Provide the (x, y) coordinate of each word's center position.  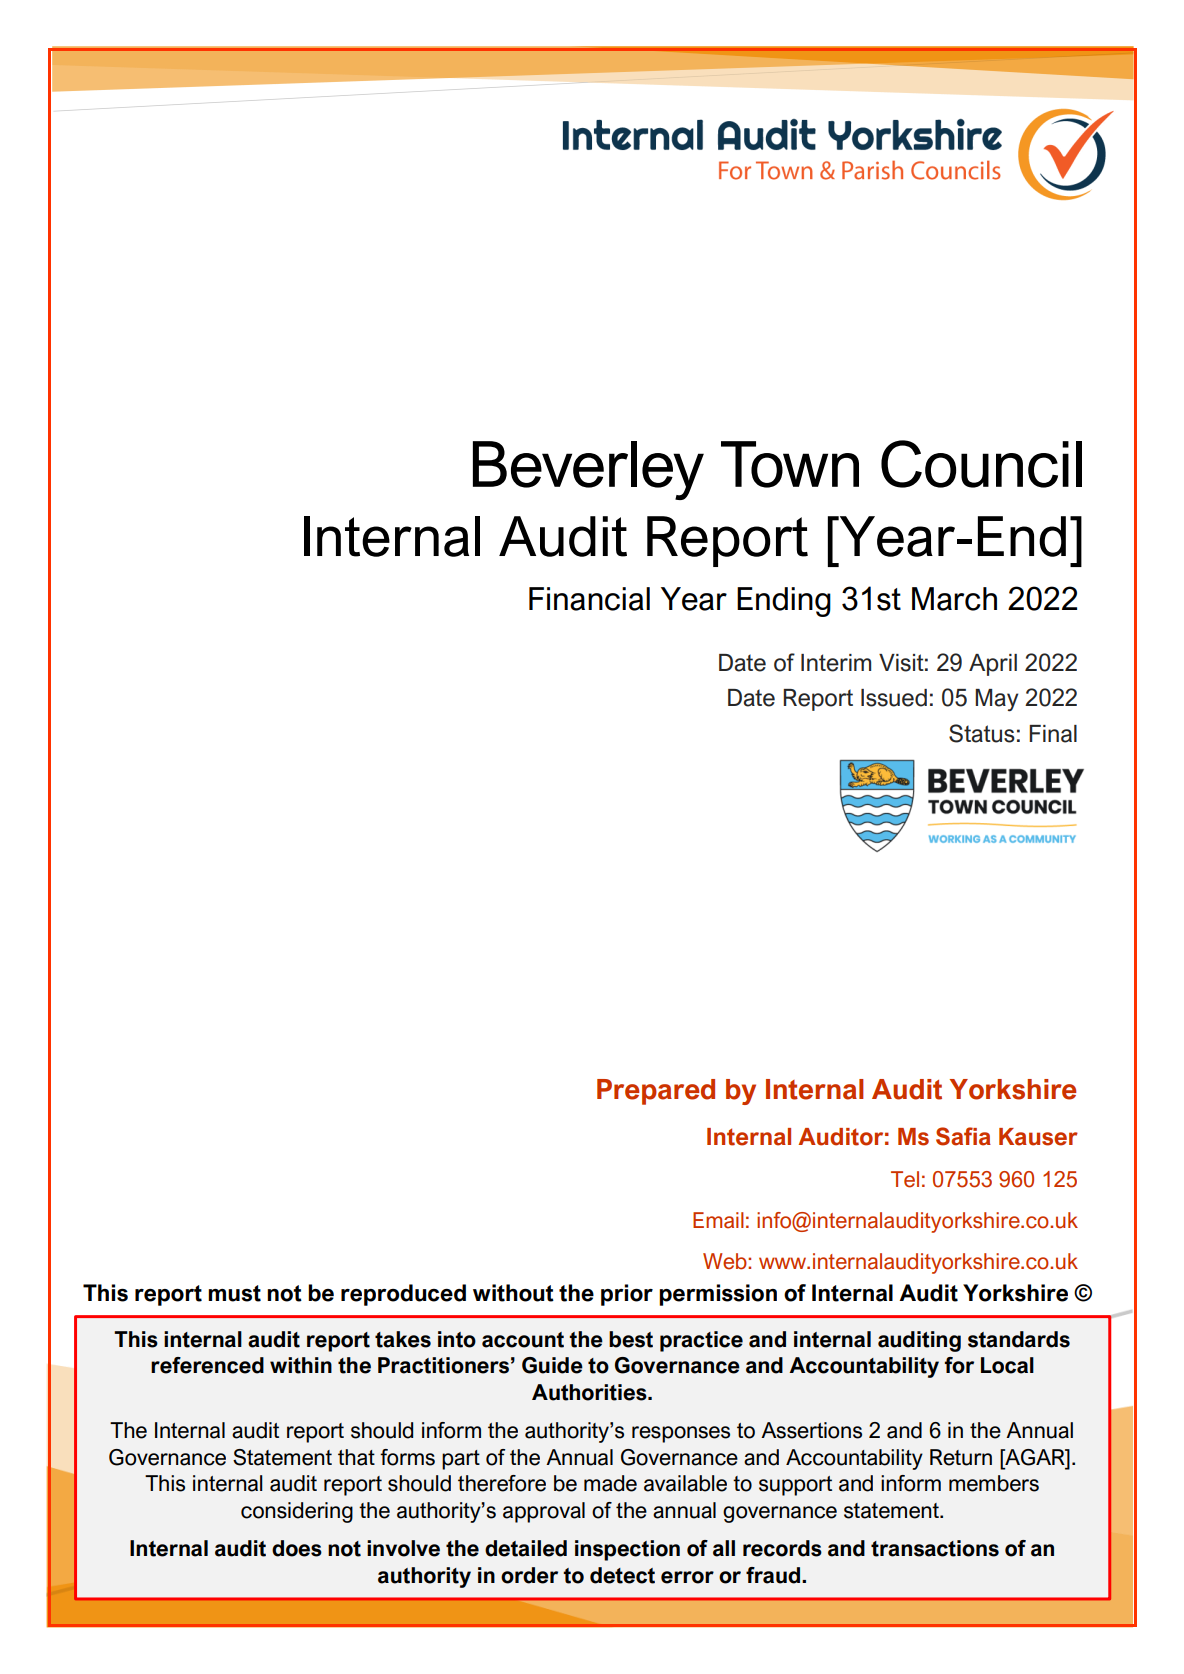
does (297, 1548)
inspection (627, 1550)
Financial (589, 599)
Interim (836, 663)
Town (790, 464)
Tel (905, 1179)
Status (982, 733)
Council (981, 464)
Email (718, 1220)
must (234, 1293)
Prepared (656, 1092)
